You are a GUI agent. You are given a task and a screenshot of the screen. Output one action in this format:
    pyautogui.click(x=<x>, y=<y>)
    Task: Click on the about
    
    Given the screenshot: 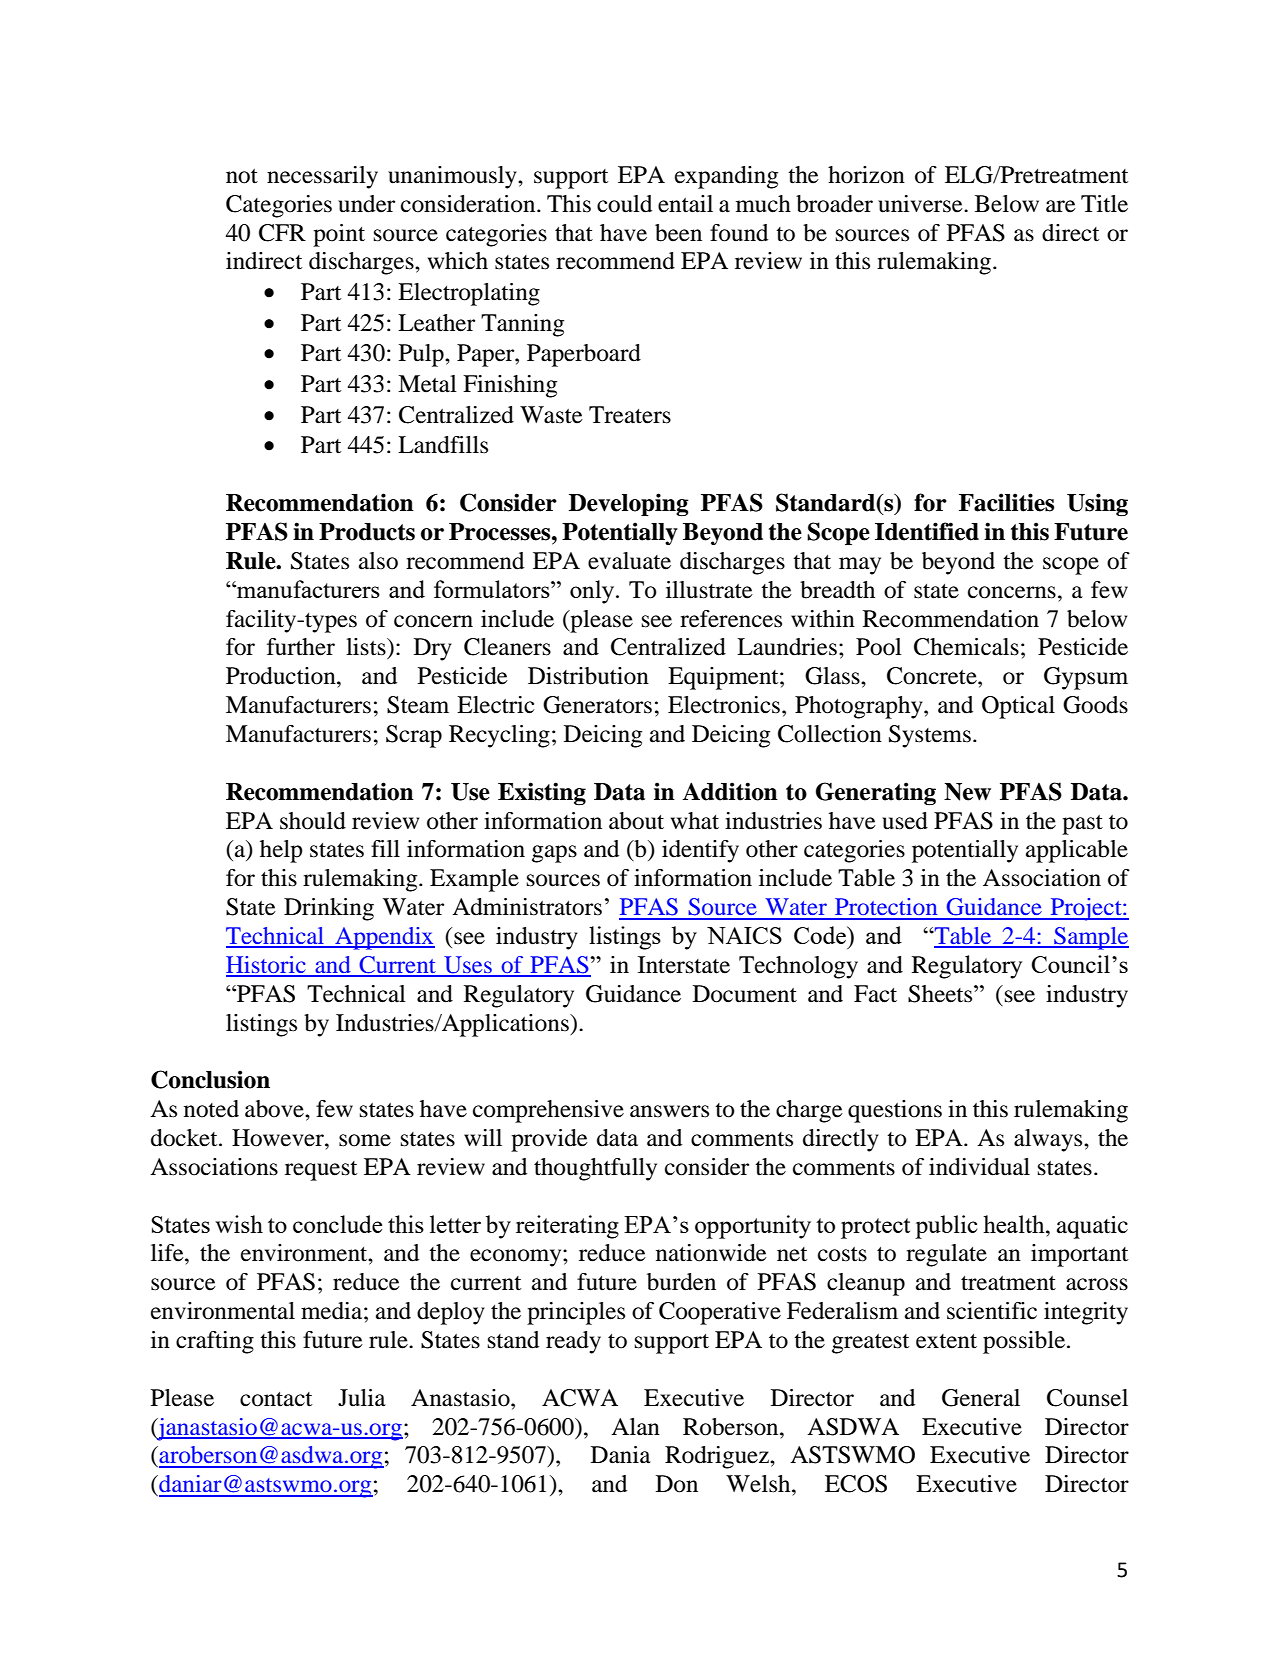 What is the action you would take?
    pyautogui.click(x=636, y=821)
